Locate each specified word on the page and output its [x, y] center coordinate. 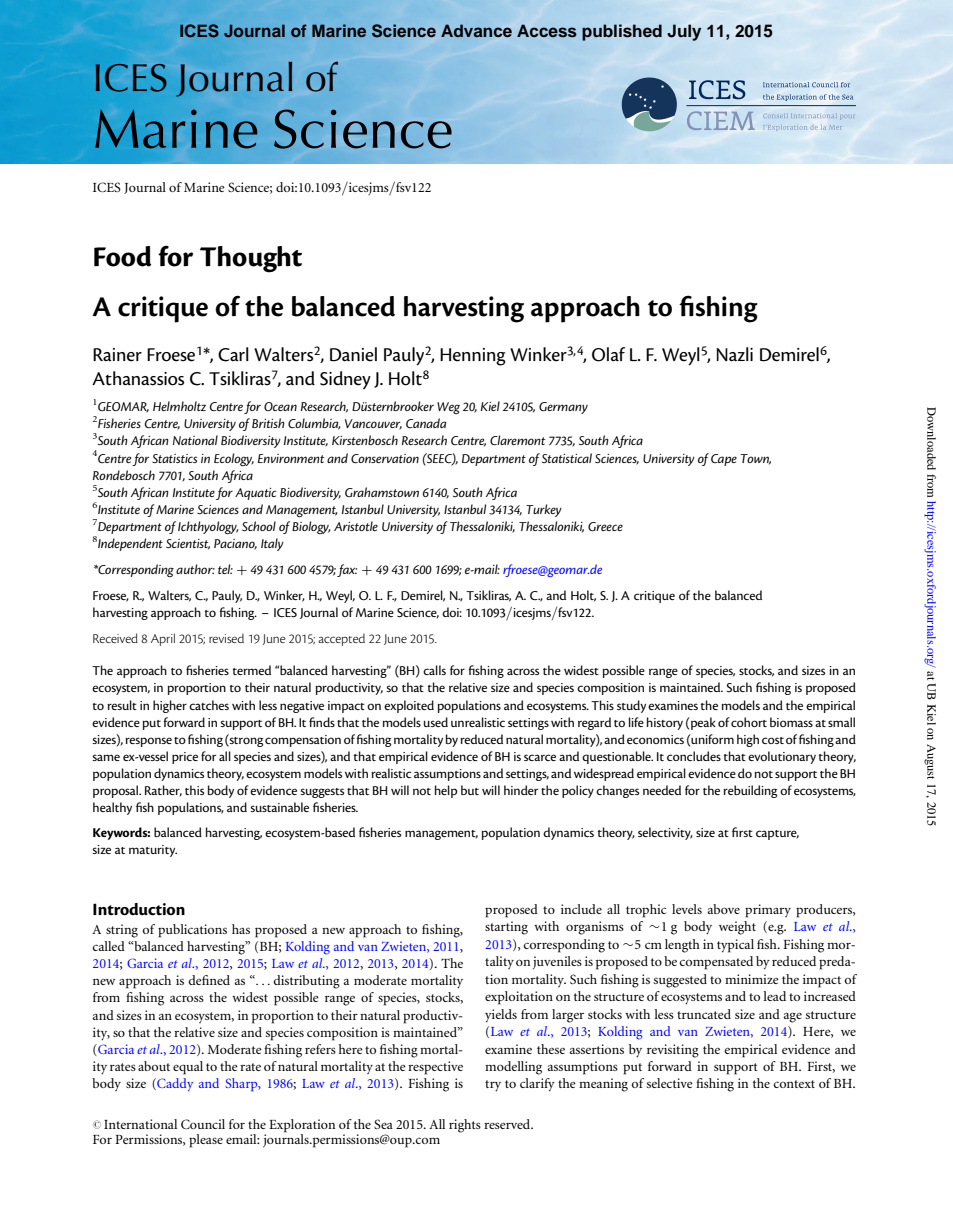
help [446, 791]
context [794, 1084]
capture [777, 835]
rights [465, 1126]
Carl [233, 354]
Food [122, 256]
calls [434, 670]
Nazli [734, 354]
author [195, 569]
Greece [605, 527]
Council [203, 1124]
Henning [473, 357]
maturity [153, 851]
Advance [476, 30]
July [684, 32]
